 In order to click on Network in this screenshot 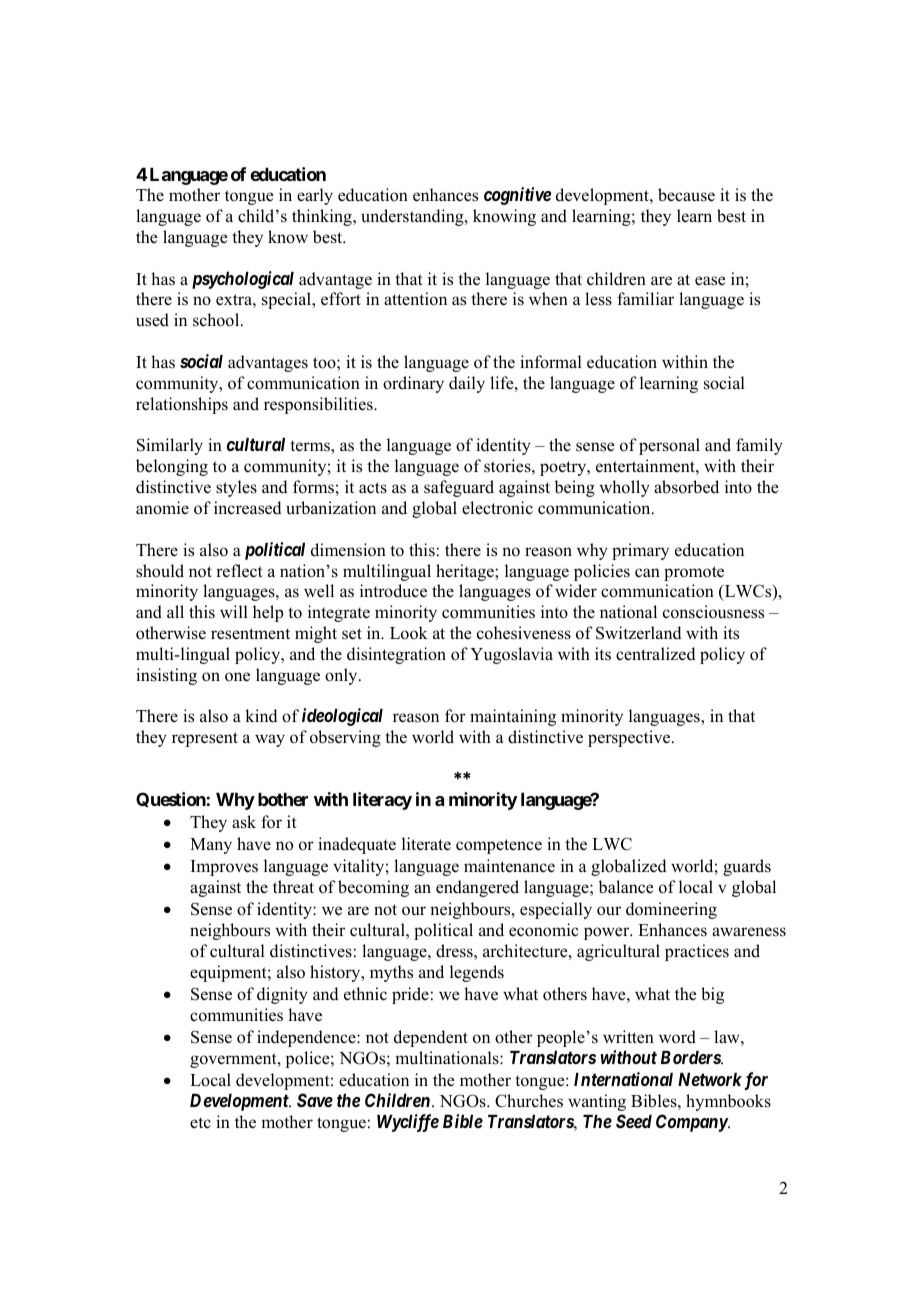, I will do `click(710, 1079)`.
